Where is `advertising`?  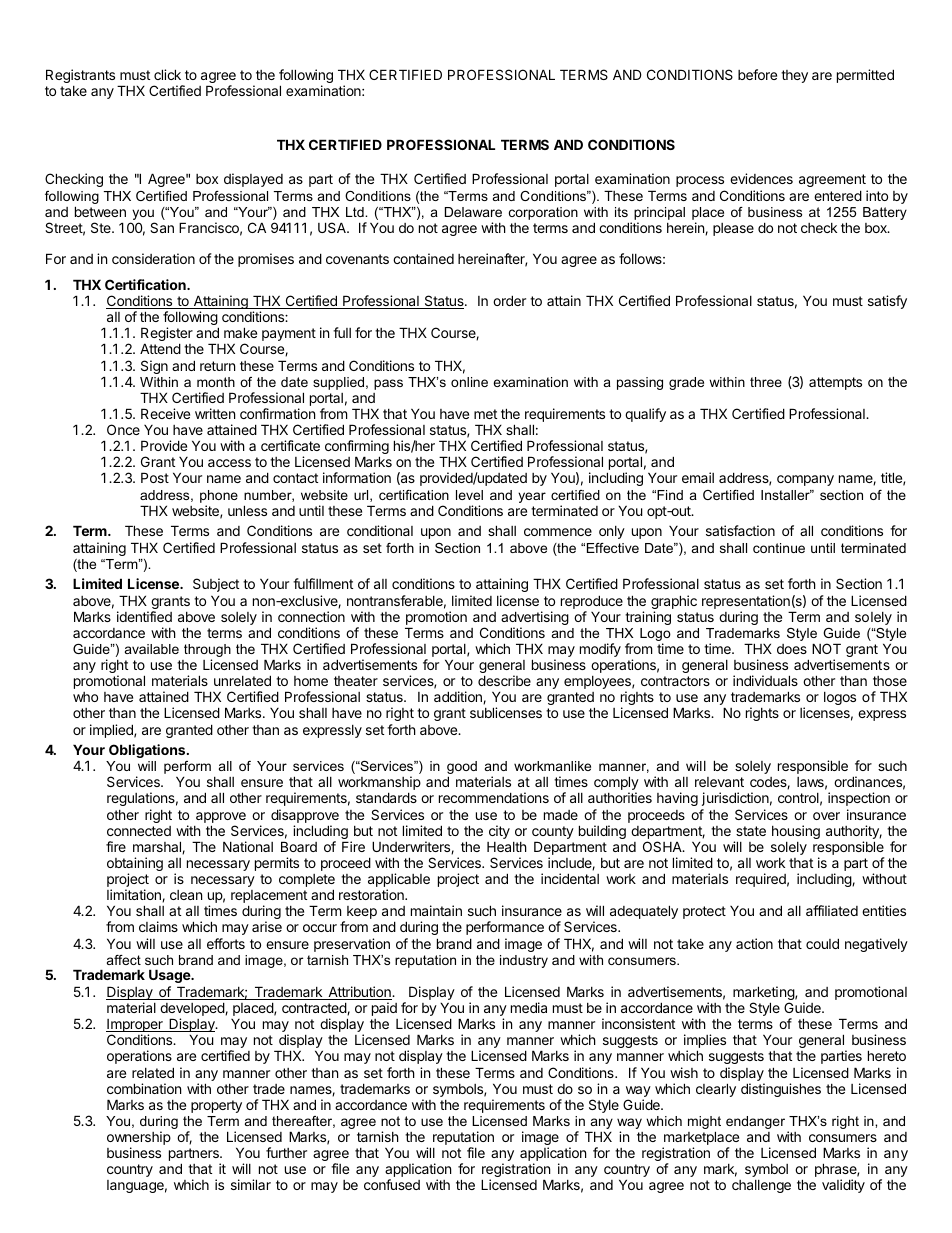
advertising is located at coordinates (535, 619).
